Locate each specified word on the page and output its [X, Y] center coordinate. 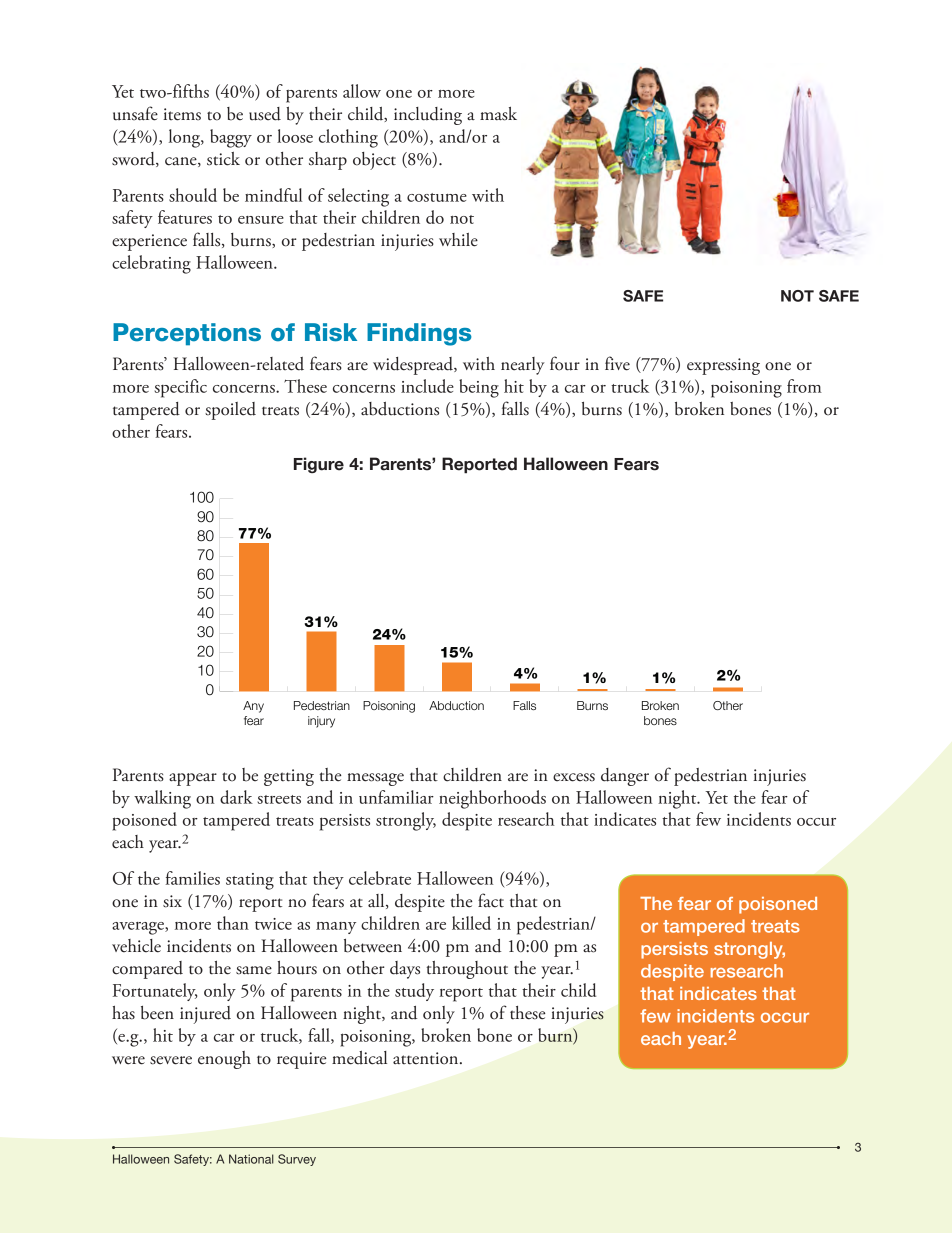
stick [223, 159]
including [428, 116]
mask [498, 114]
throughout [467, 970]
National [251, 1159]
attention [427, 1058]
